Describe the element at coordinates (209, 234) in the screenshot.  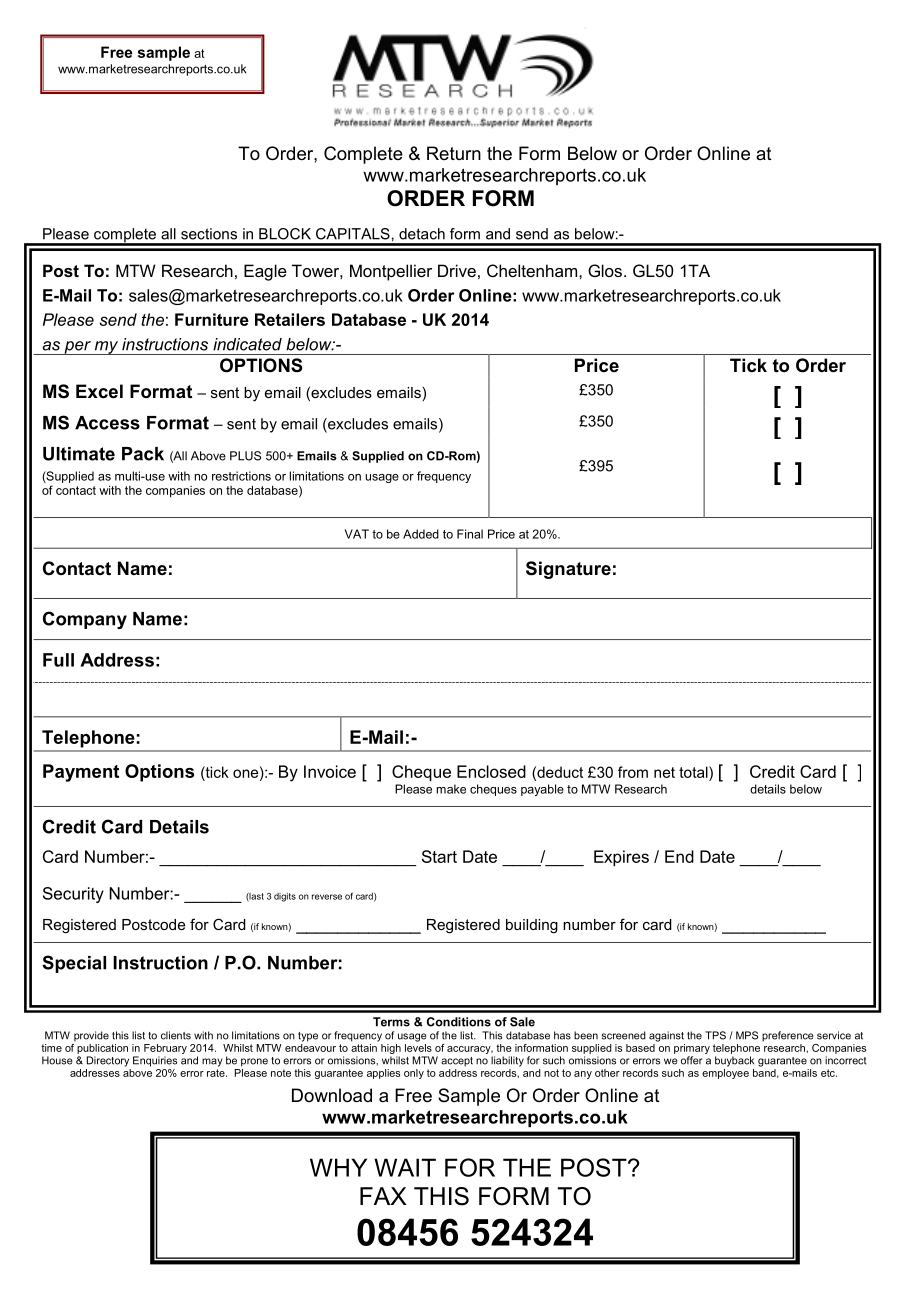
I see `sections` at that location.
